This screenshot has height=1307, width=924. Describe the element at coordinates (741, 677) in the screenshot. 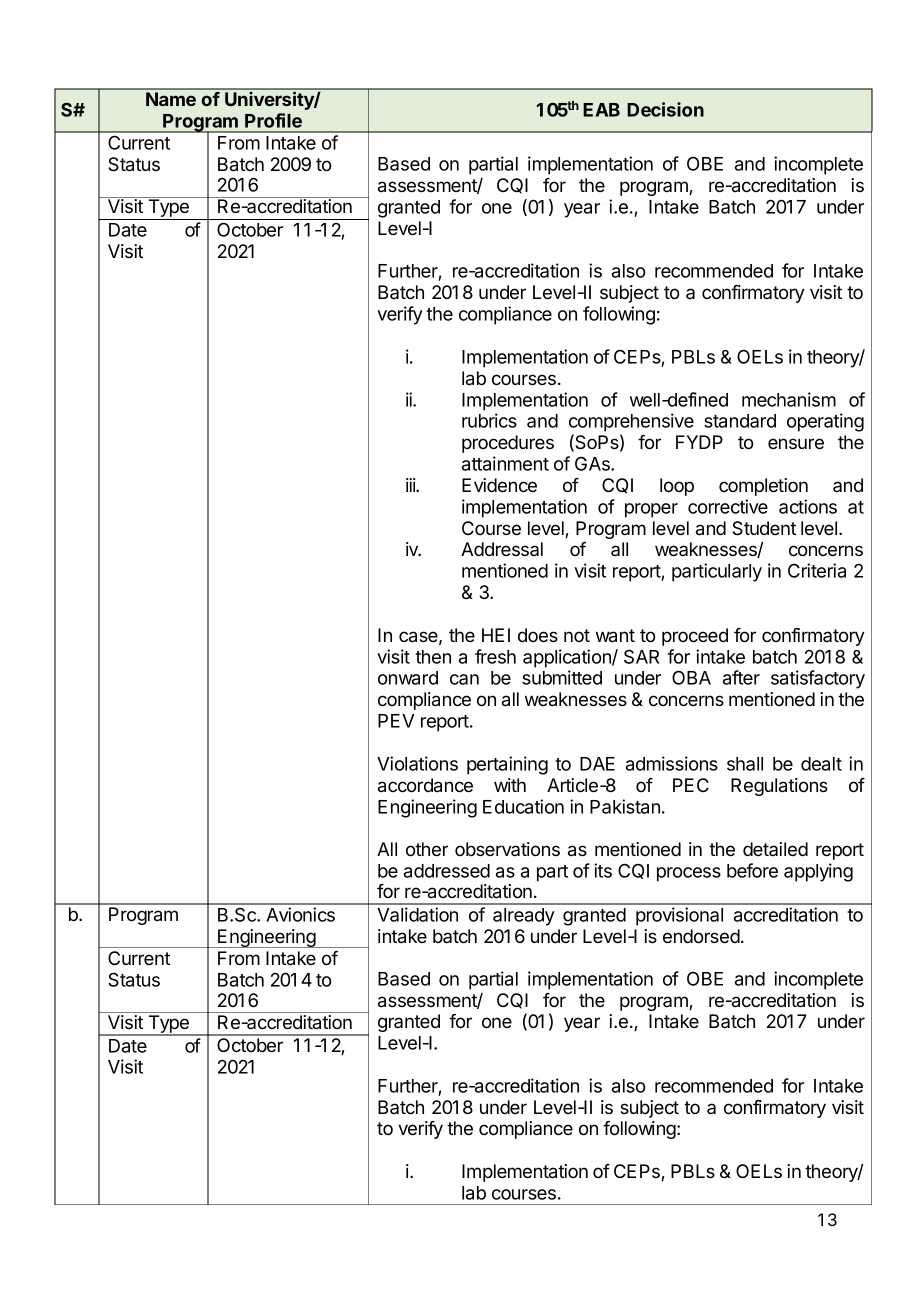

I see `after` at that location.
